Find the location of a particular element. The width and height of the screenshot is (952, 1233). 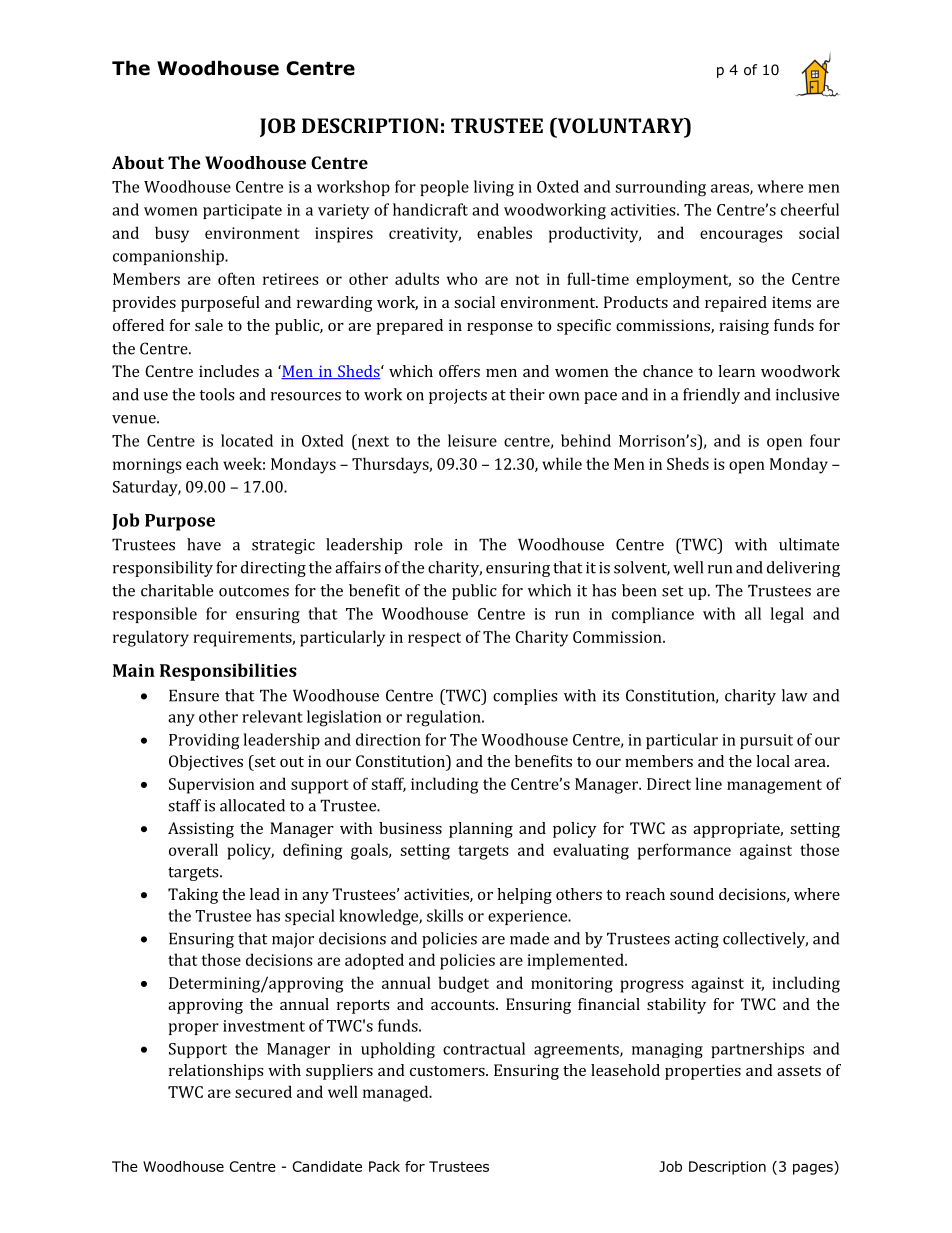

planning is located at coordinates (481, 830).
